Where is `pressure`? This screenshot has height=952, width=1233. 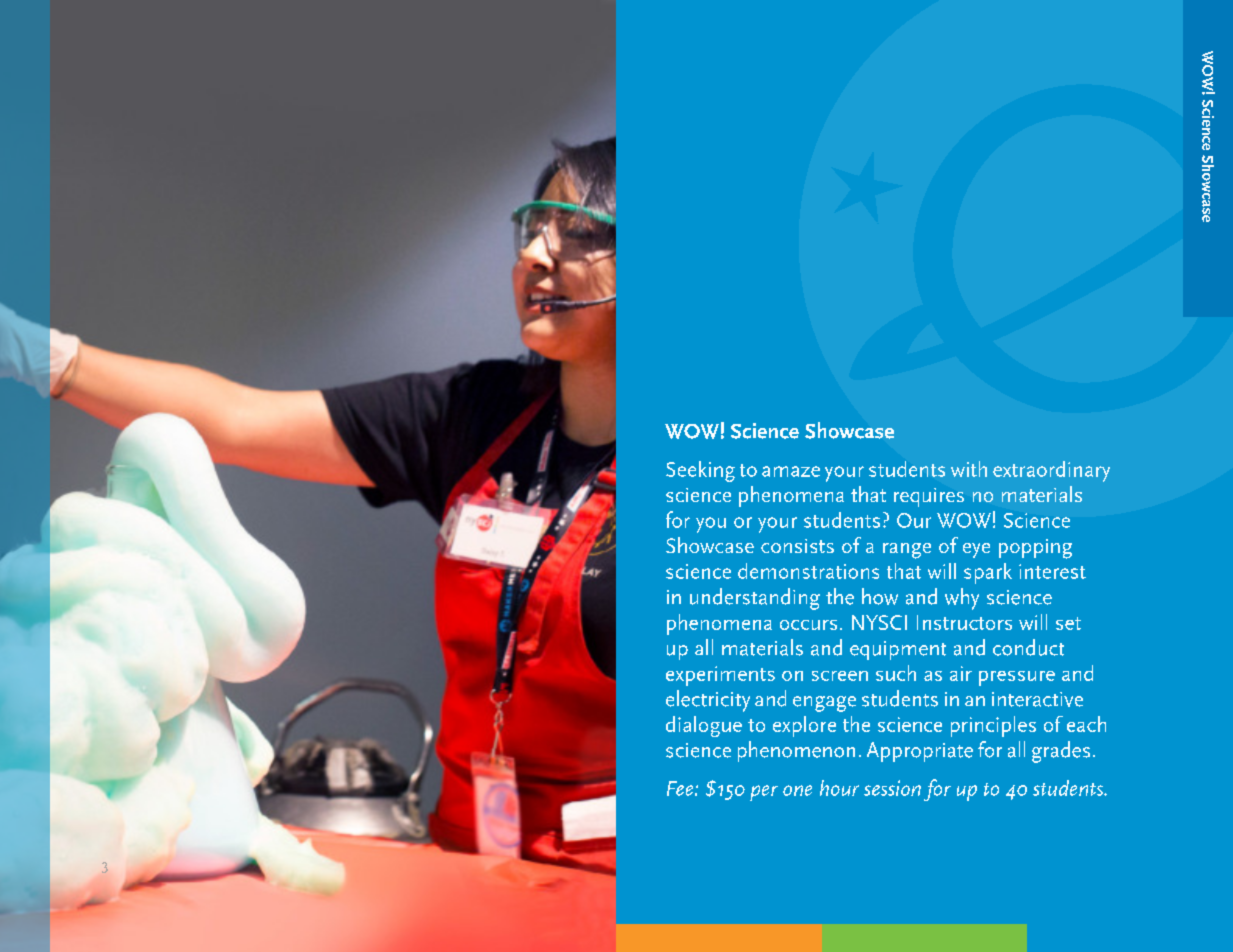
pressure is located at coordinates (1017, 678).
